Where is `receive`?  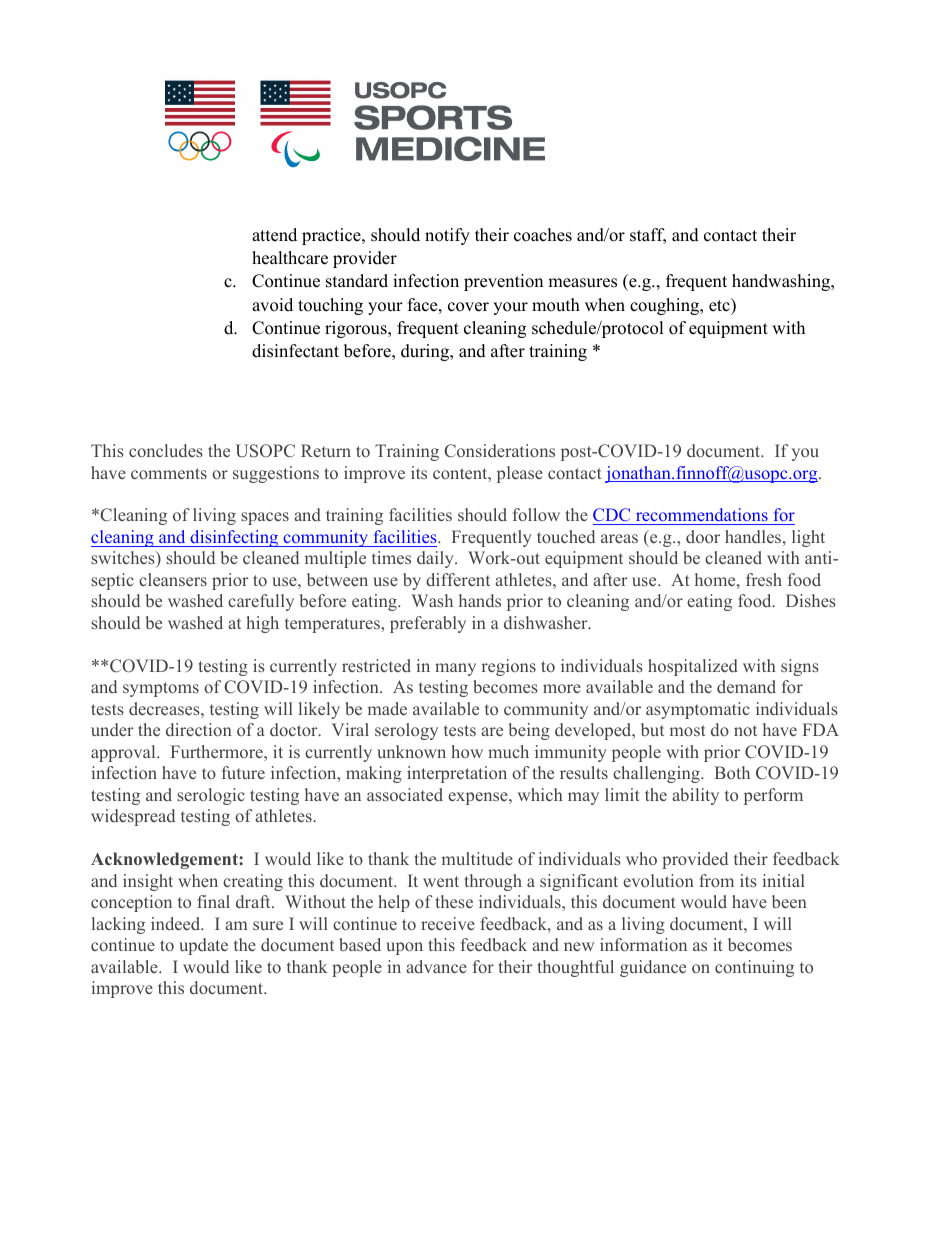
receive is located at coordinates (448, 923).
